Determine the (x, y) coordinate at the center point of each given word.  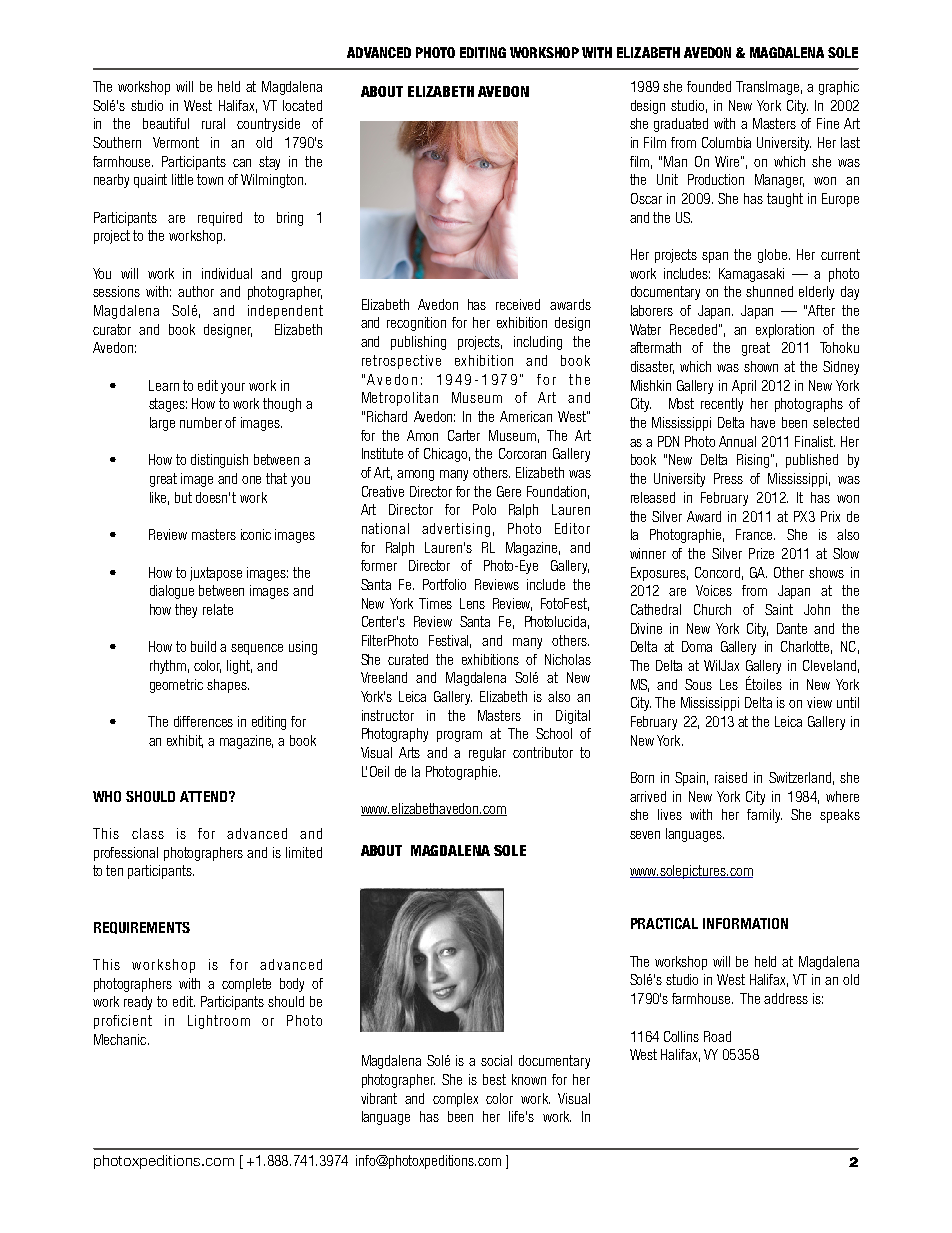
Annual (737, 441)
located (302, 105)
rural (213, 123)
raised (731, 777)
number (201, 422)
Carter (464, 435)
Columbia (726, 142)
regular (487, 754)
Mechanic (121, 1039)
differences (203, 721)
